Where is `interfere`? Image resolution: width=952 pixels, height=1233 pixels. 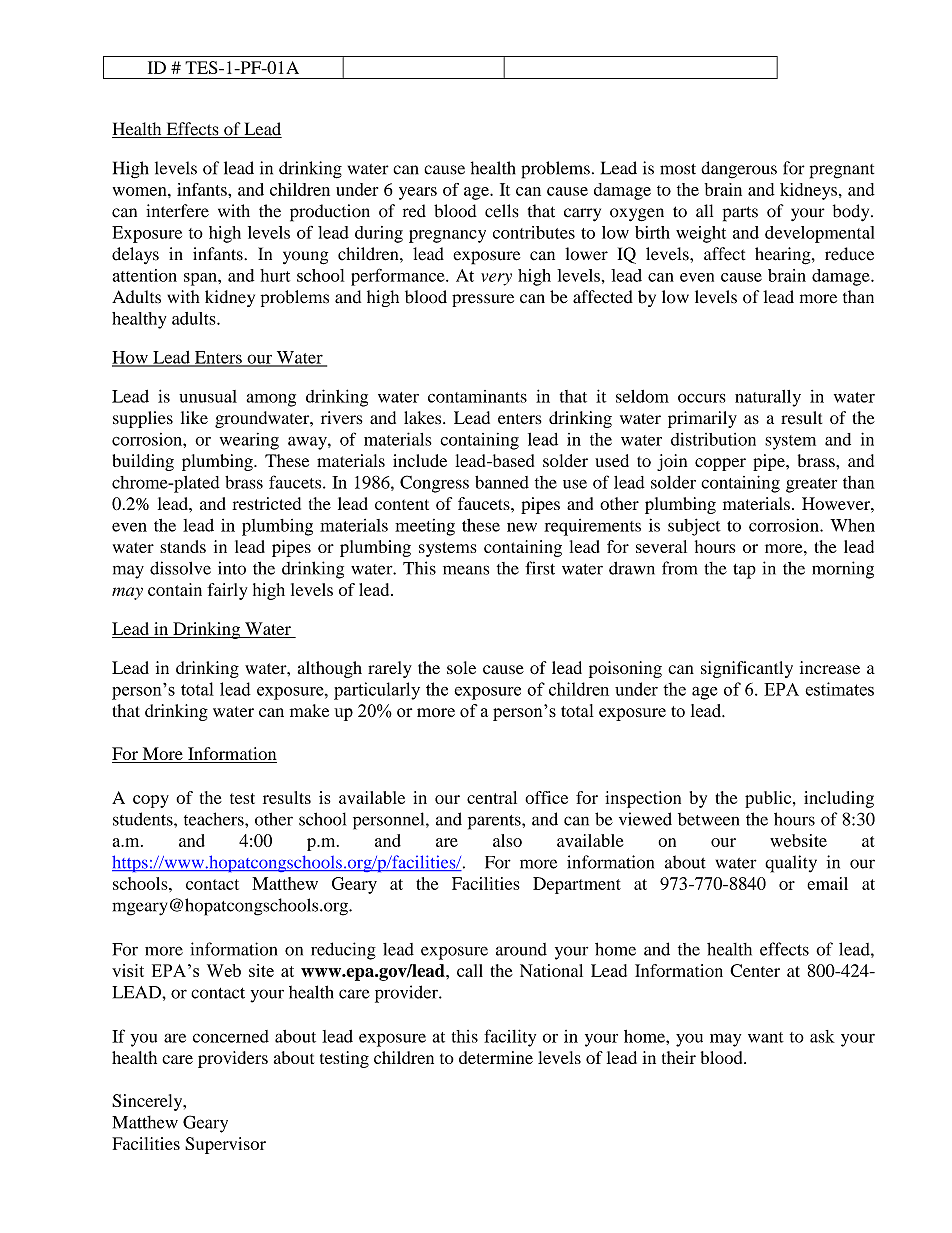
interfere is located at coordinates (177, 211).
